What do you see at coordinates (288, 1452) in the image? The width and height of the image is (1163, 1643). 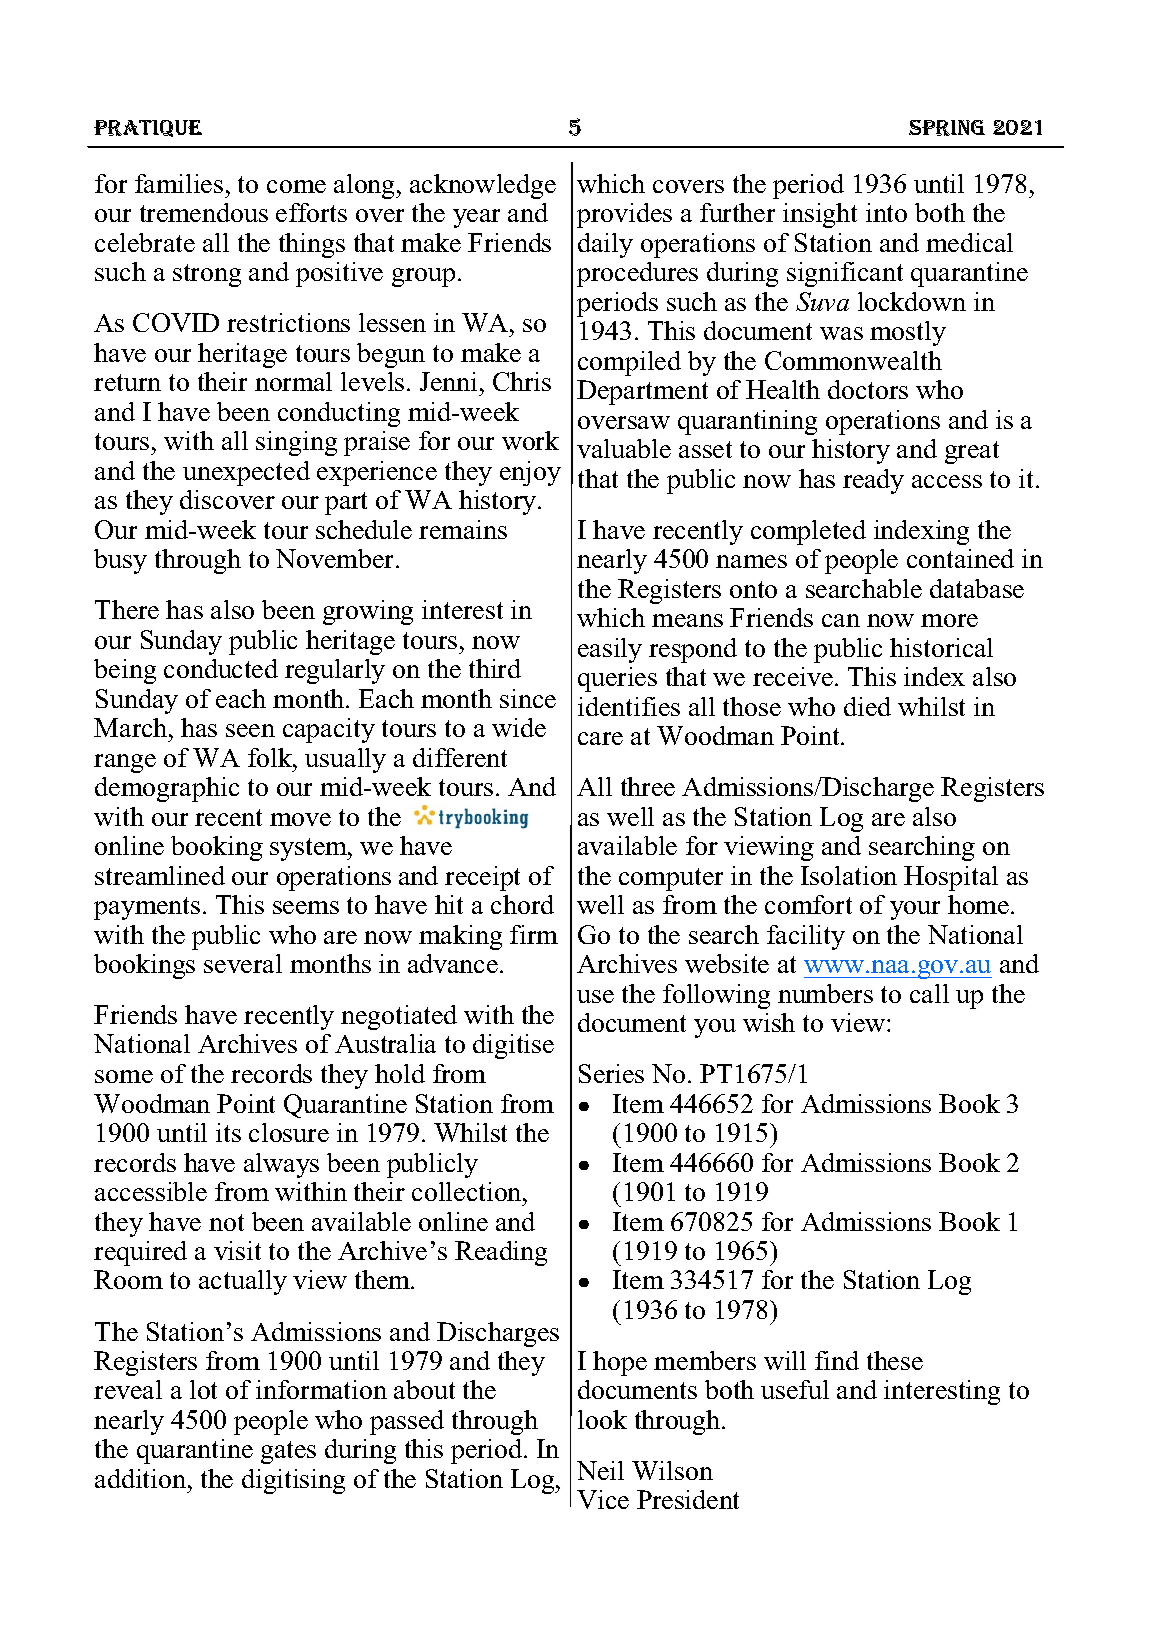 I see `gates` at bounding box center [288, 1452].
